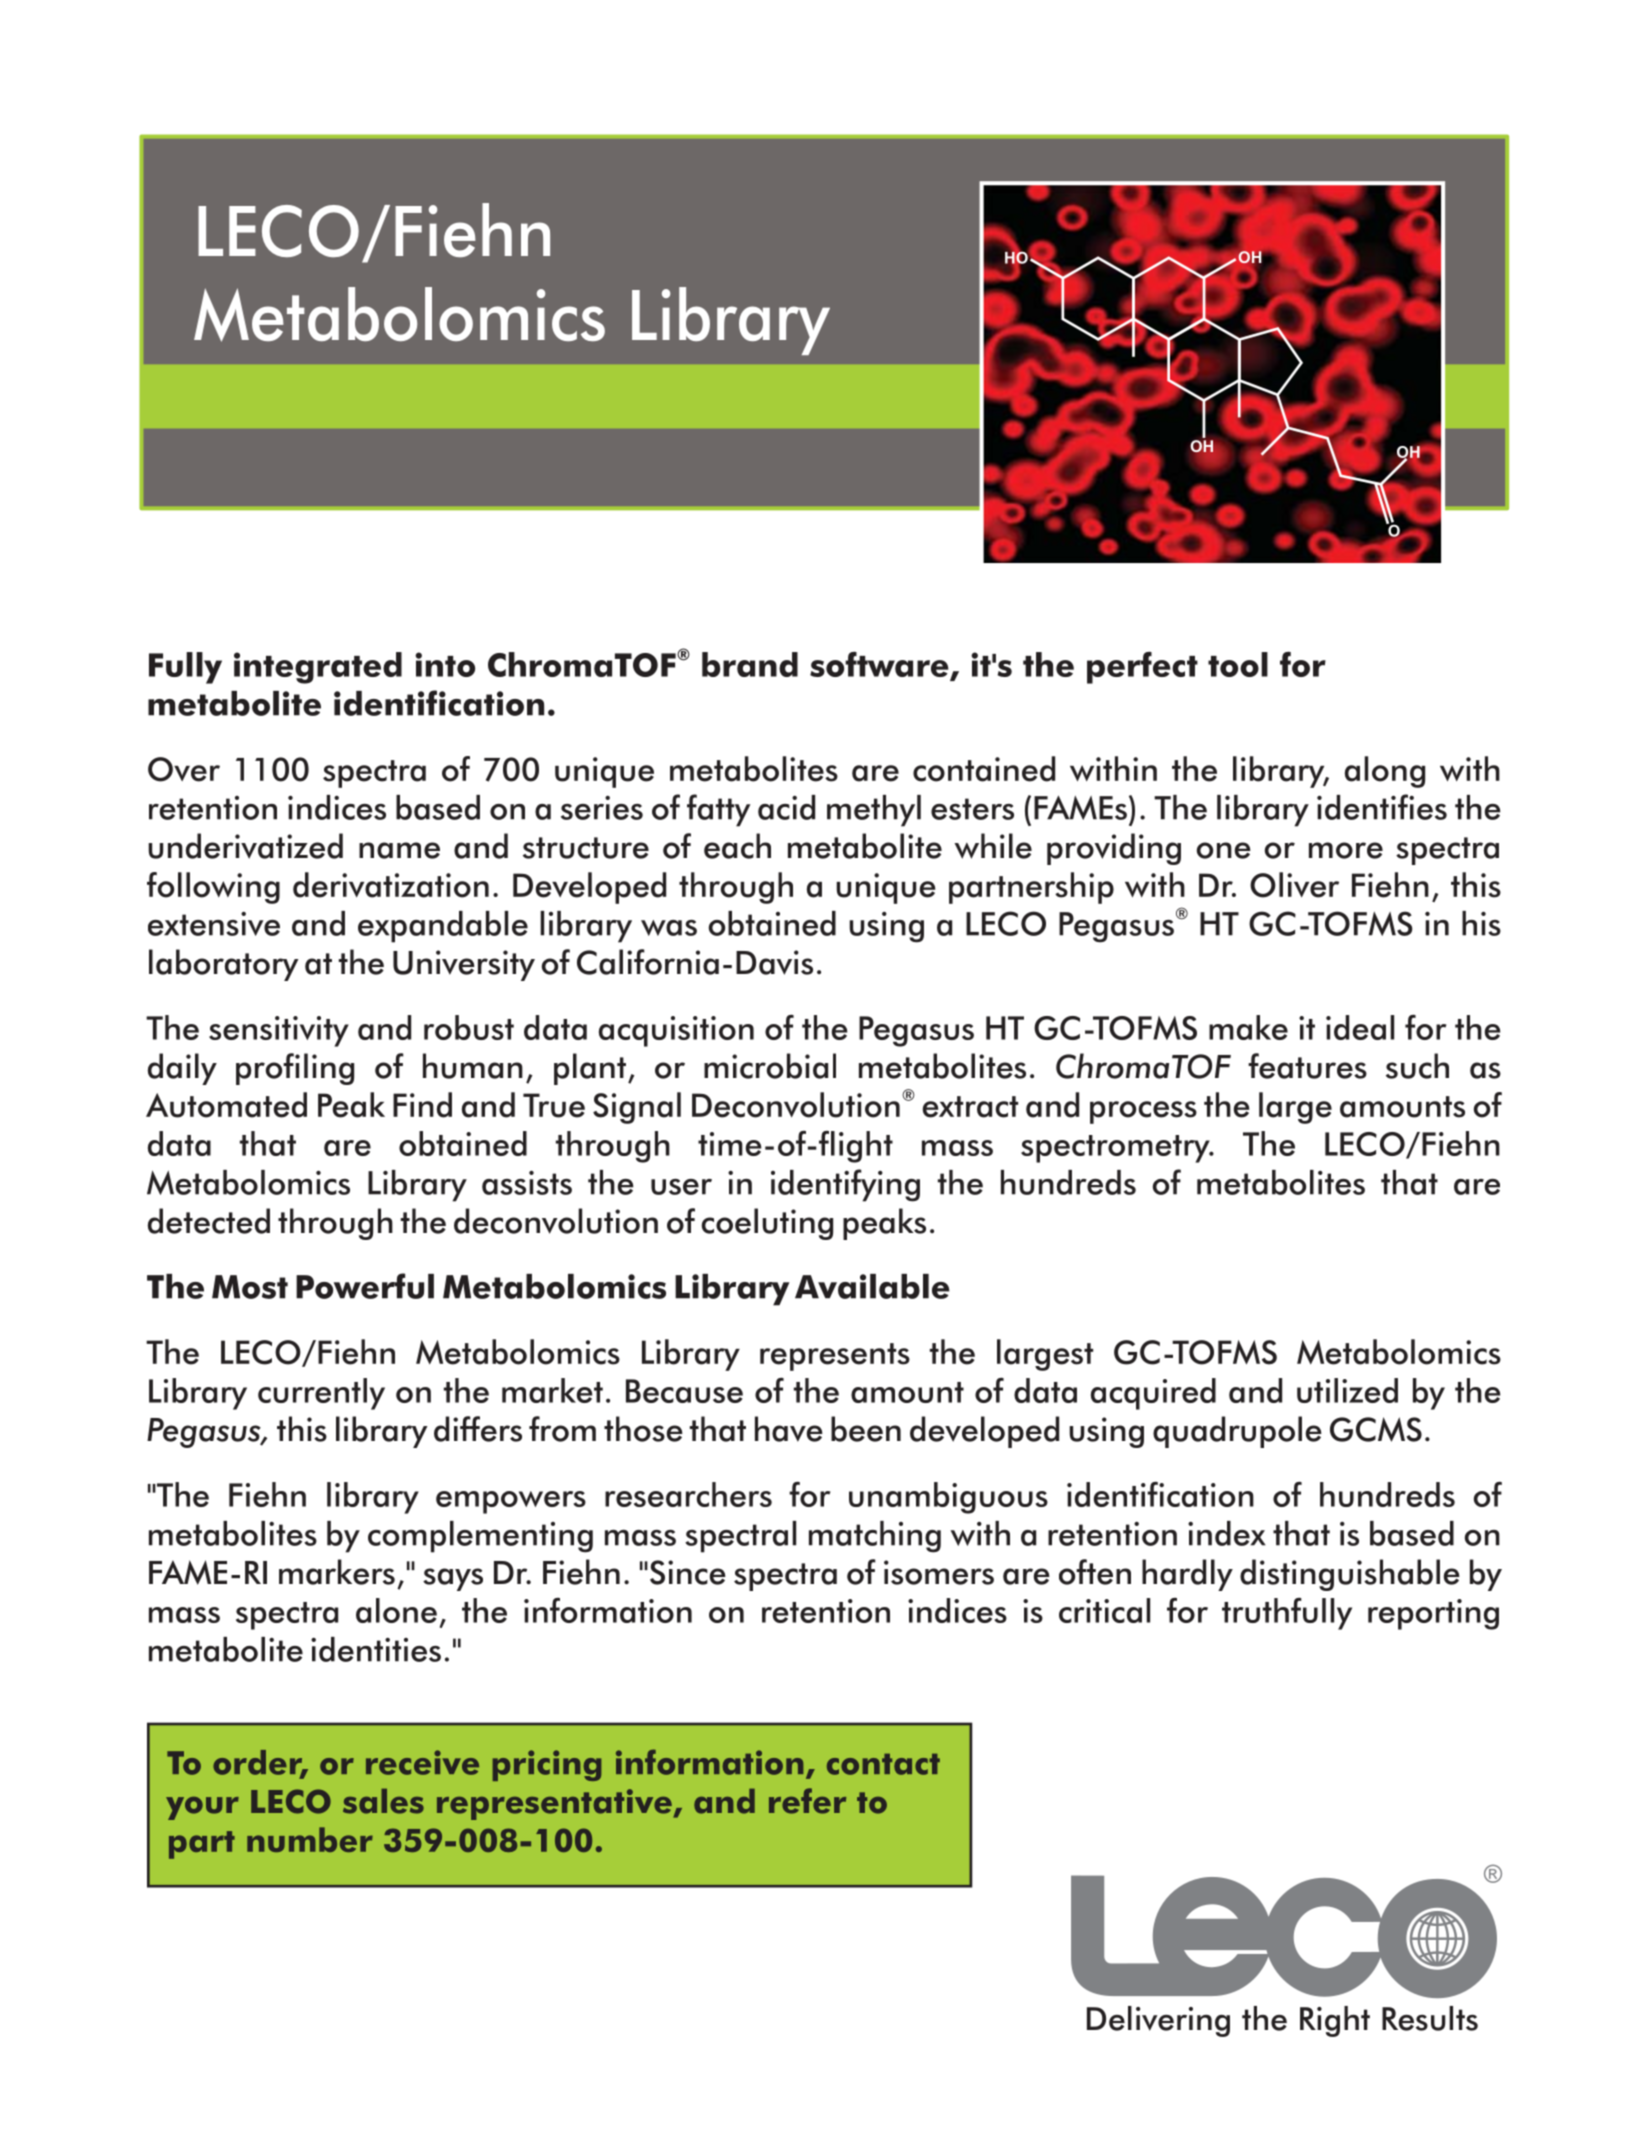 The width and height of the screenshot is (1646, 2130). Describe the element at coordinates (807, 1801) in the screenshot. I see `refer` at that location.
